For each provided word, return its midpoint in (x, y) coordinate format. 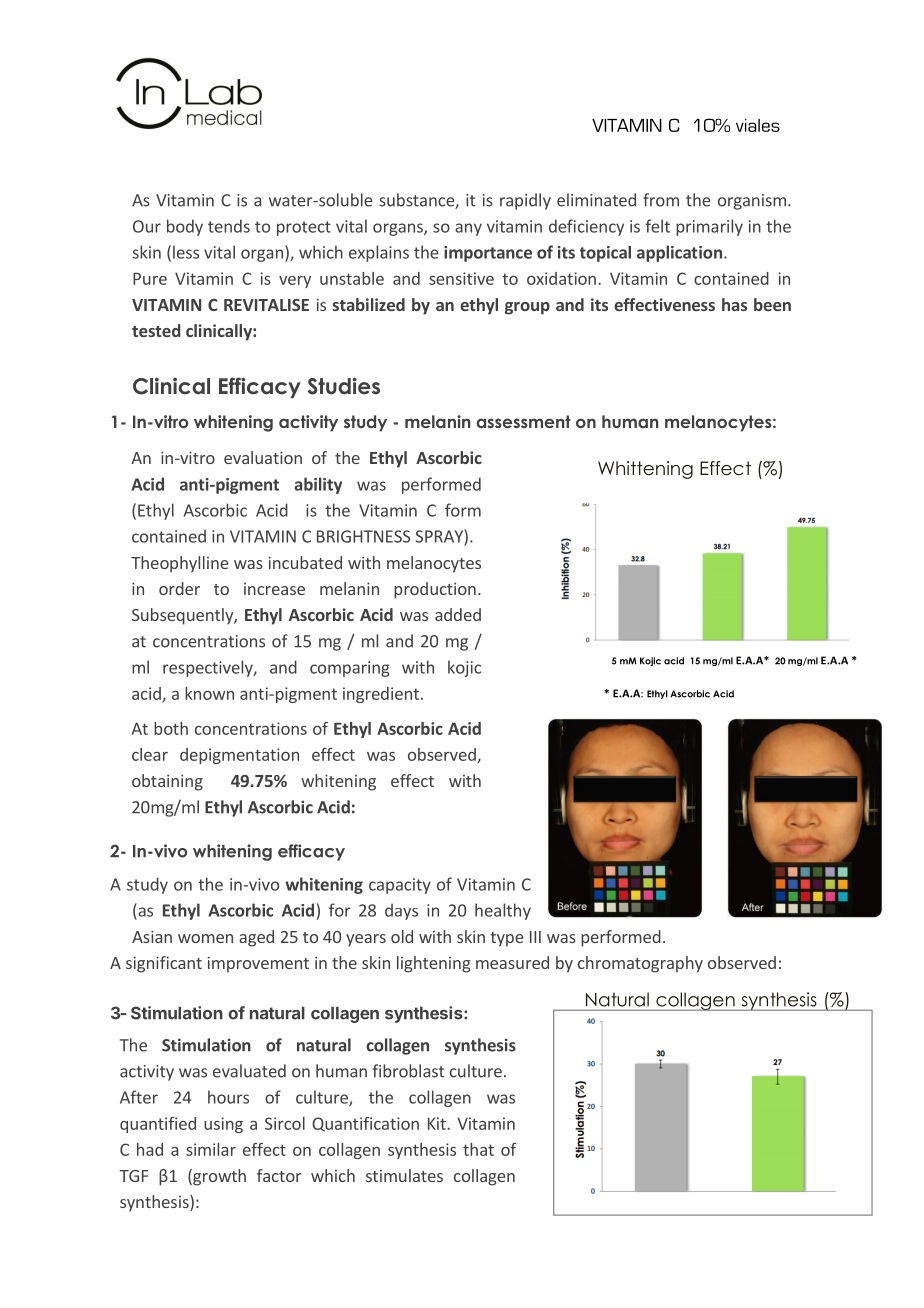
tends (229, 226)
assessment (524, 421)
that (478, 1149)
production (435, 590)
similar (211, 1149)
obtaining (167, 782)
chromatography (640, 964)
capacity (400, 886)
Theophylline (179, 564)
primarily (709, 227)
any (468, 229)
